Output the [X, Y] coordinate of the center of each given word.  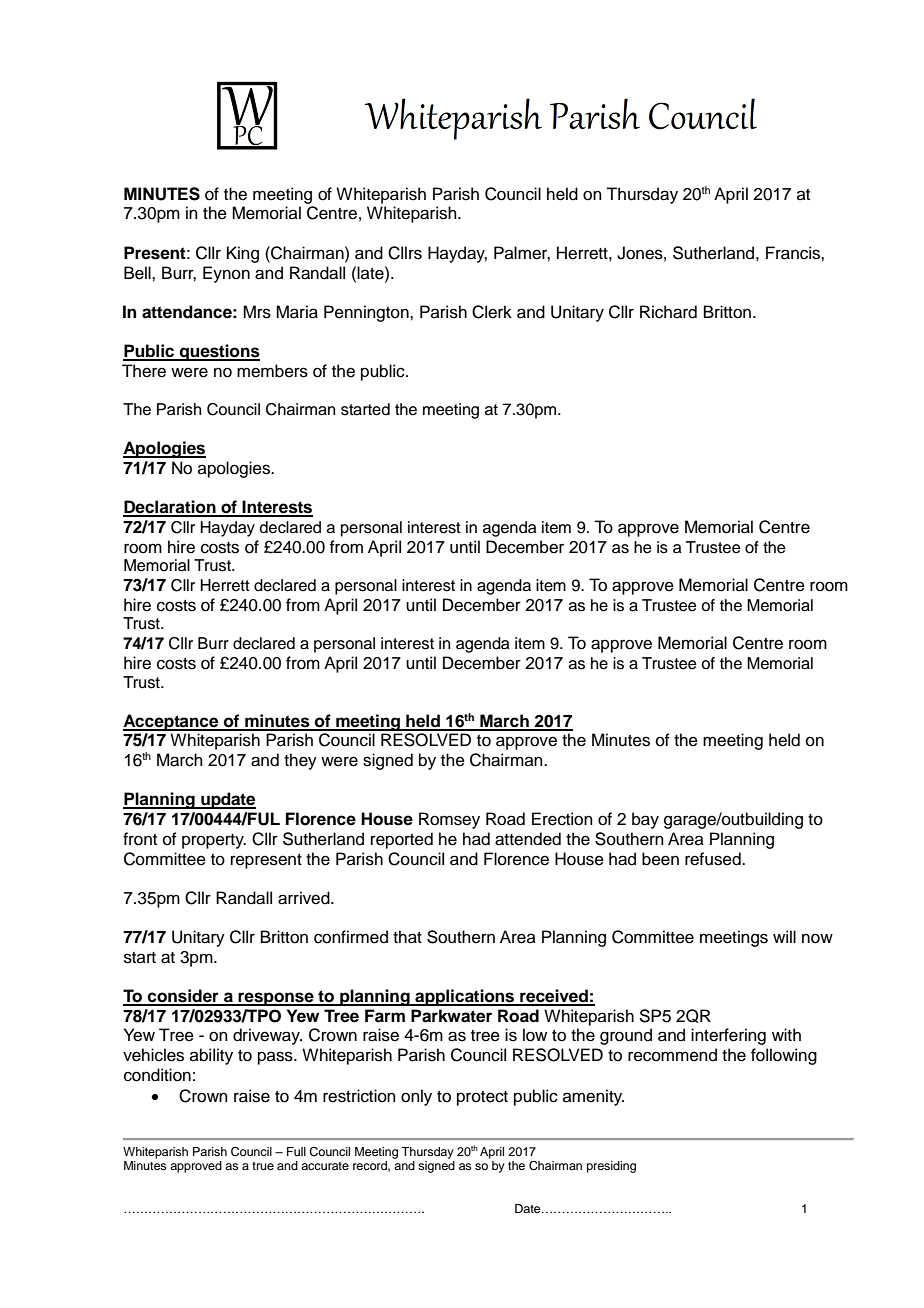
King [243, 254]
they [300, 761]
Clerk [492, 312]
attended [528, 839]
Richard [668, 312]
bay [645, 820]
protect [482, 1098]
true [263, 1166]
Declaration [170, 508]
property [214, 841]
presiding [611, 1167]
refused [714, 859]
